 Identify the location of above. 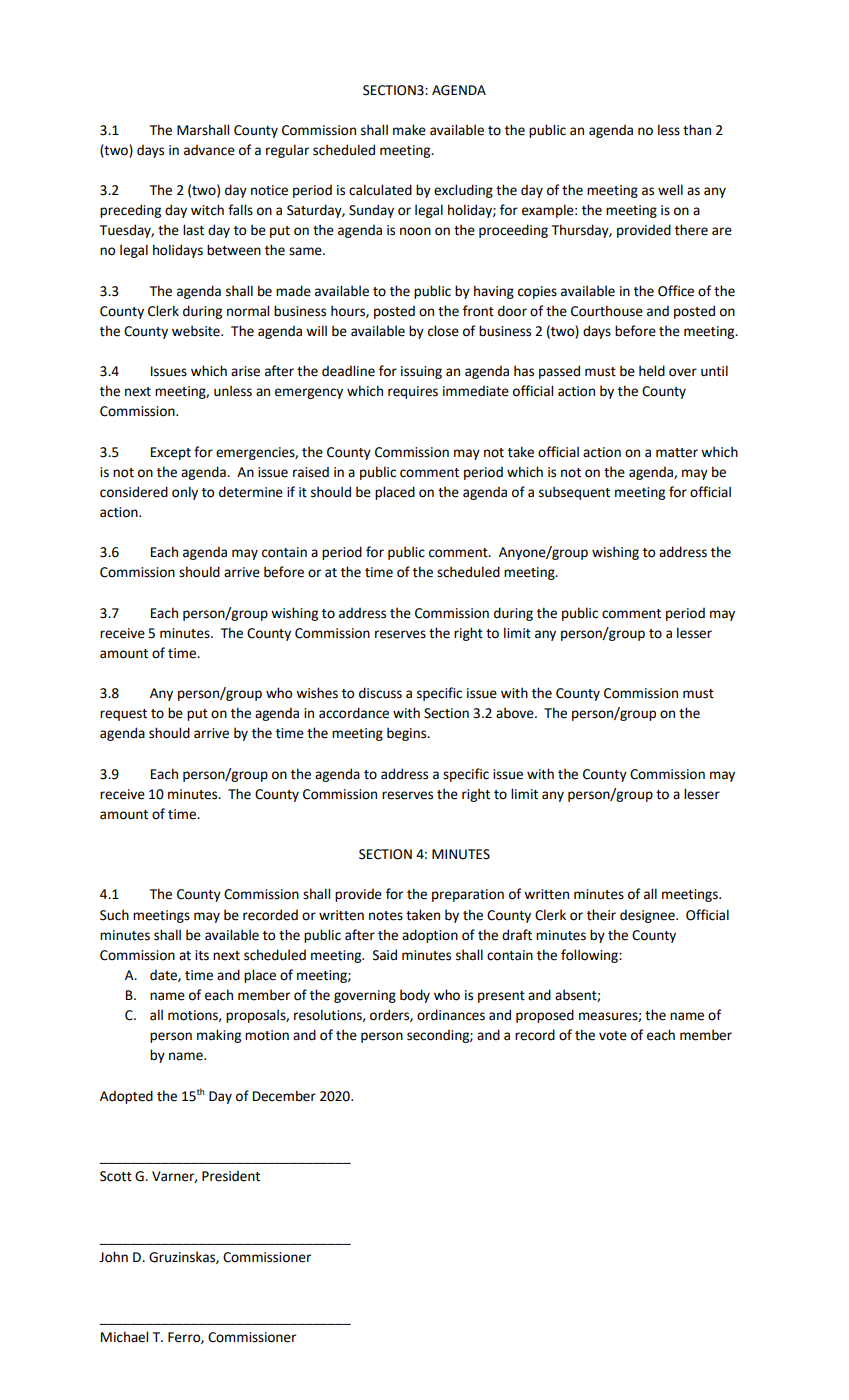
(516, 713).
